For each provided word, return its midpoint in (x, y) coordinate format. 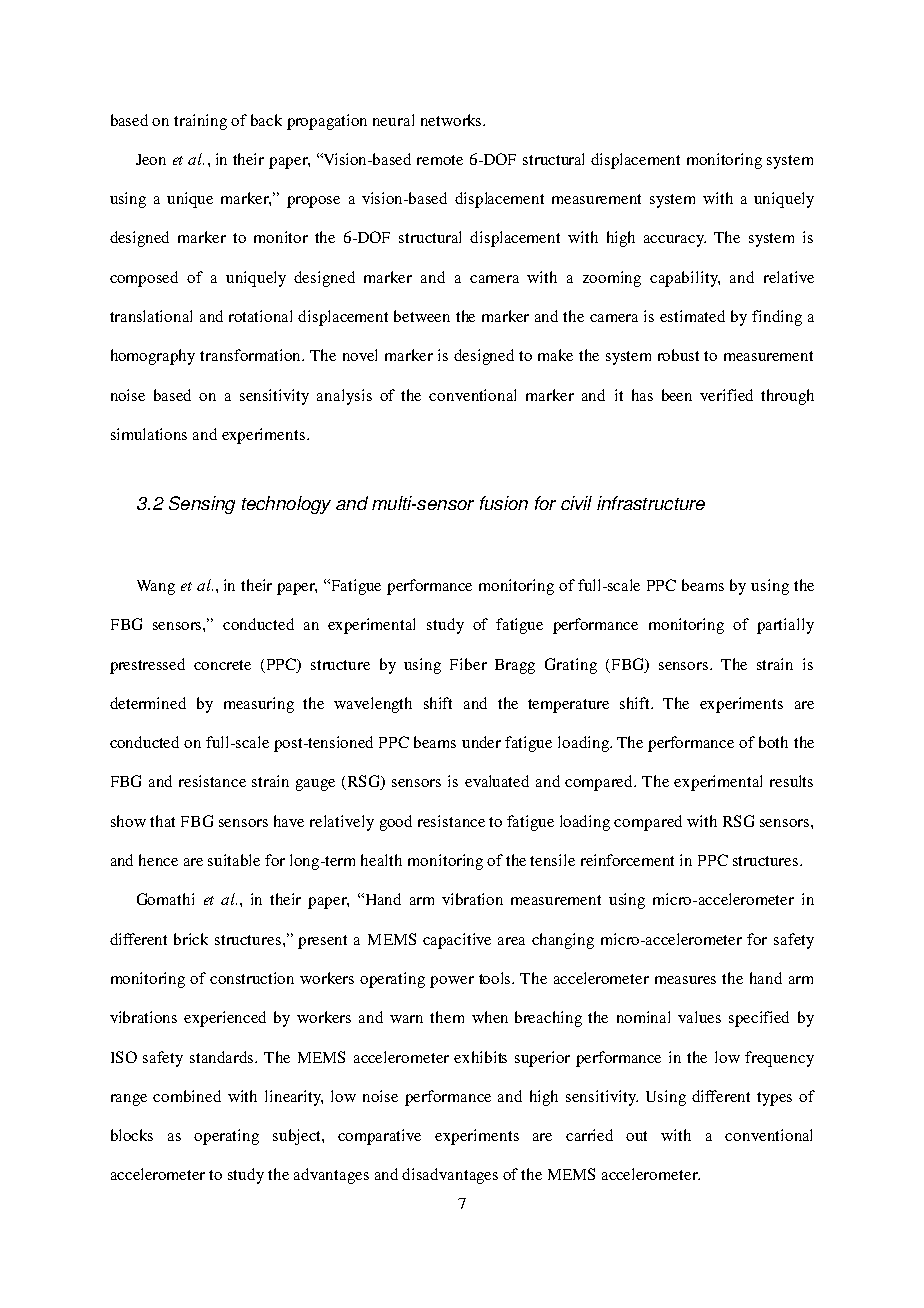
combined (187, 1096)
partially (785, 626)
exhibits (480, 1057)
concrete (222, 665)
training (200, 122)
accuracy (675, 241)
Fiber (468, 664)
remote (440, 160)
